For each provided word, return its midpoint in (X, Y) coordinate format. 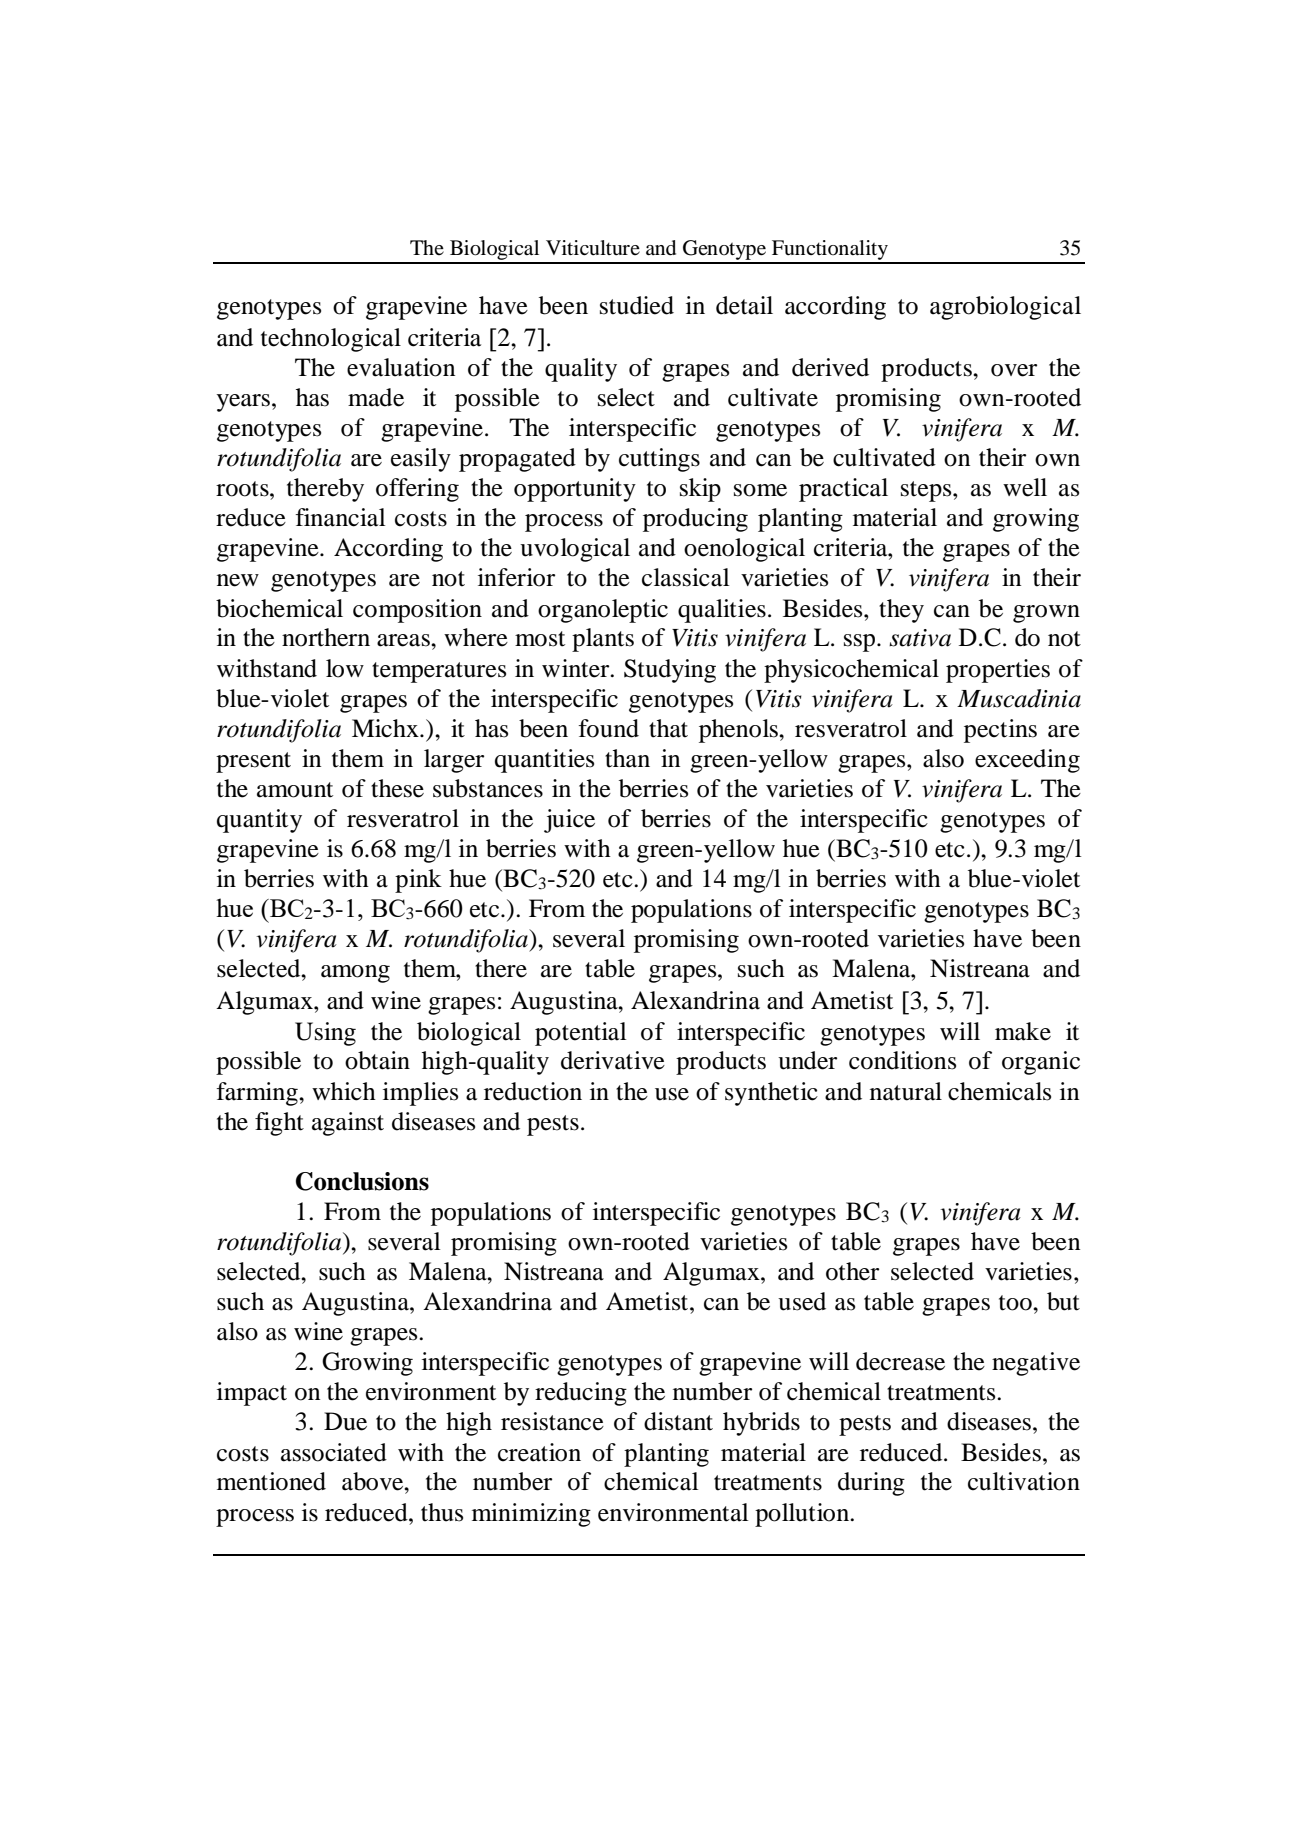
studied (637, 305)
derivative (613, 1060)
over (1014, 370)
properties (998, 671)
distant (678, 1421)
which (344, 1091)
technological (331, 340)
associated (334, 1452)
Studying (670, 671)
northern (326, 637)
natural (906, 1091)
